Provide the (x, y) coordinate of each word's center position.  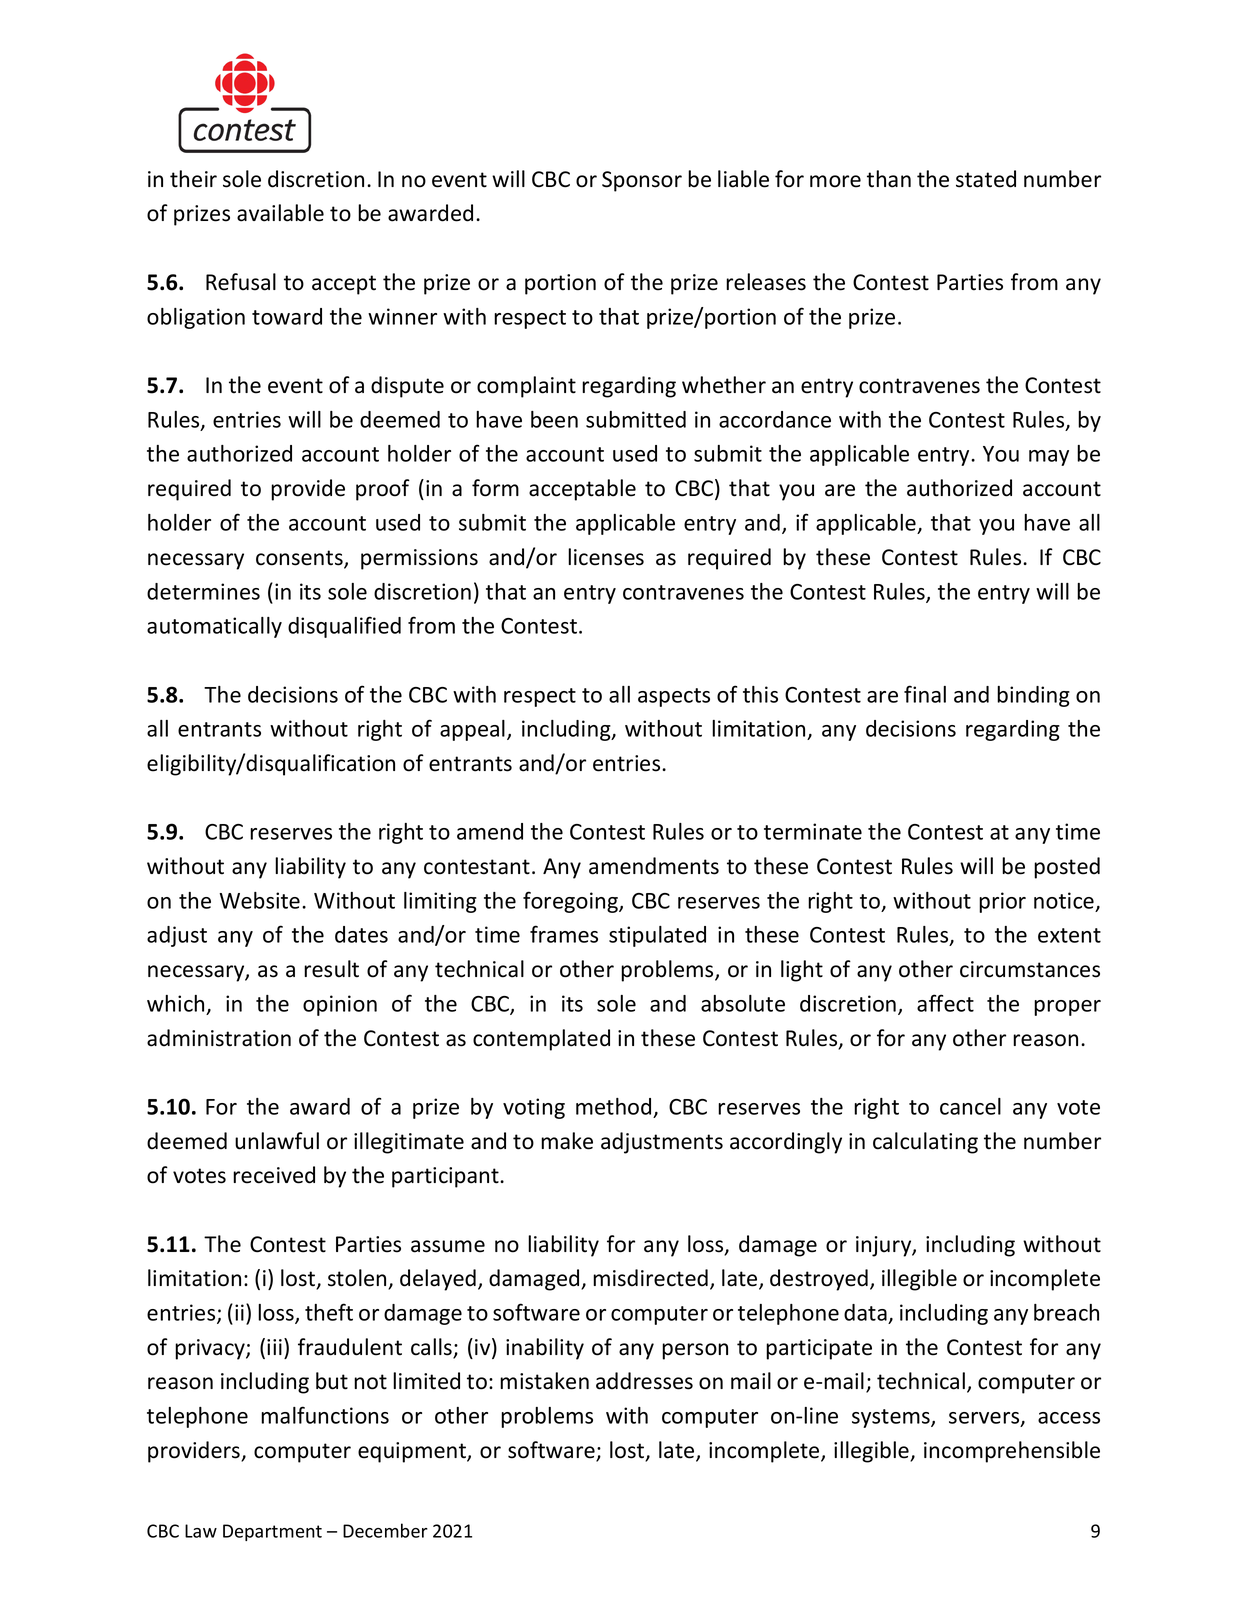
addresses (644, 1381)
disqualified (344, 627)
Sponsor (642, 181)
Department (272, 1532)
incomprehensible (1012, 1452)
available (280, 213)
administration (219, 1038)
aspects (674, 697)
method (613, 1106)
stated (986, 179)
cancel (970, 1106)
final (925, 694)
